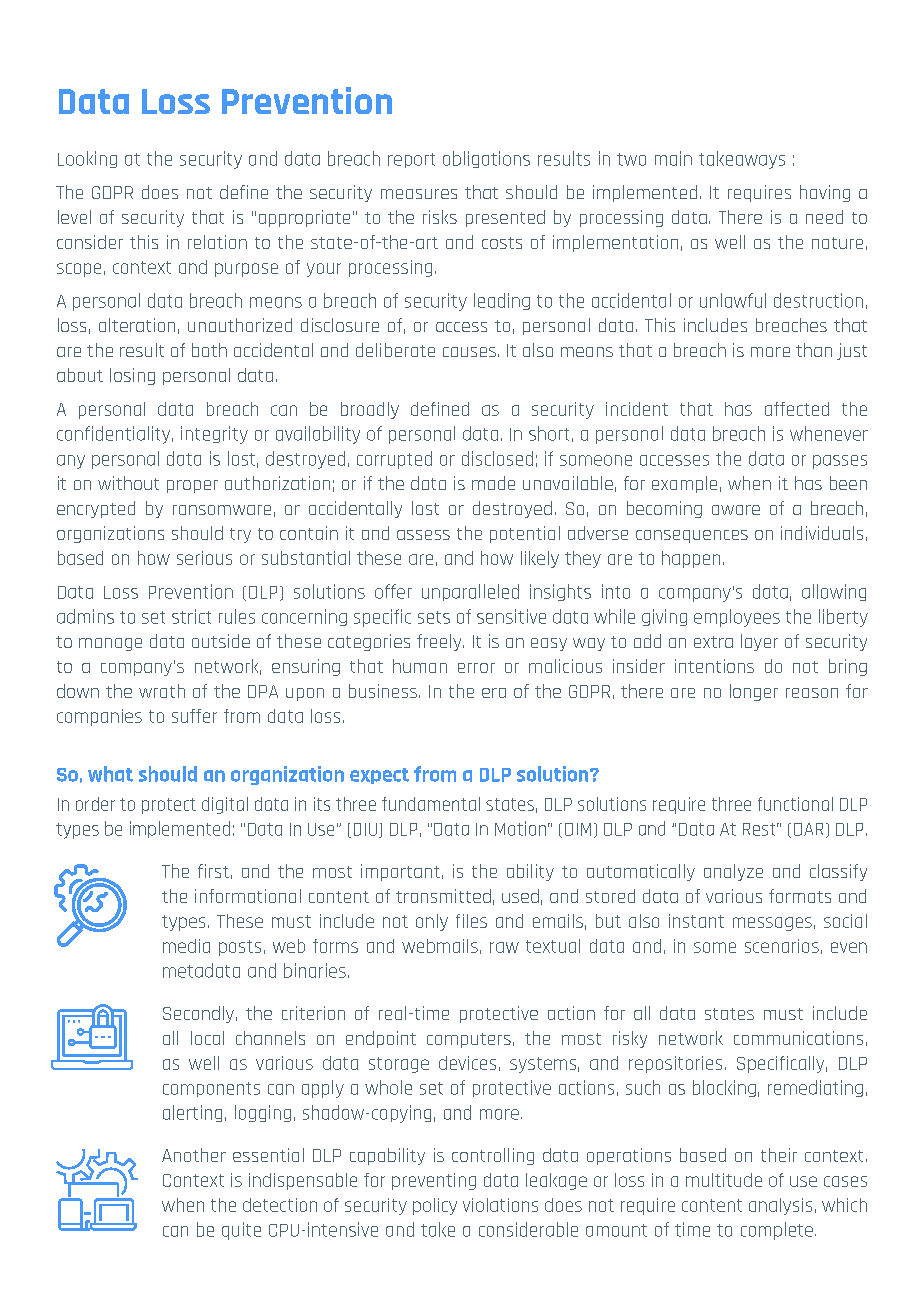 Image resolution: width=924 pixels, height=1308 pixels. I want to click on files, so click(471, 921).
